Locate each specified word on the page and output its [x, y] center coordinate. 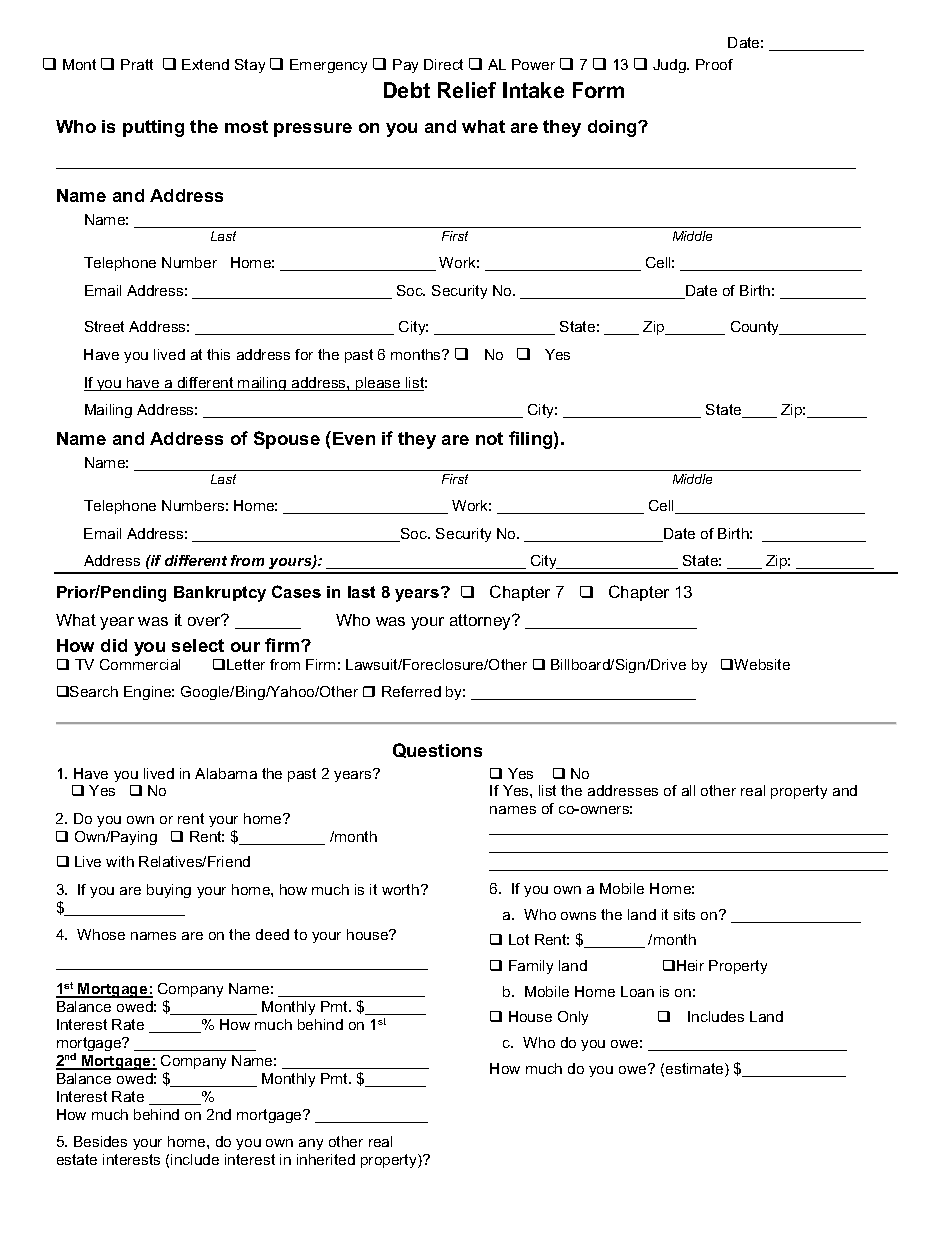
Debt [407, 90]
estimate [696, 1070]
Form [598, 90]
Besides [100, 1141]
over [205, 620]
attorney [482, 622]
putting [153, 128]
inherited [326, 1159]
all [688, 790]
